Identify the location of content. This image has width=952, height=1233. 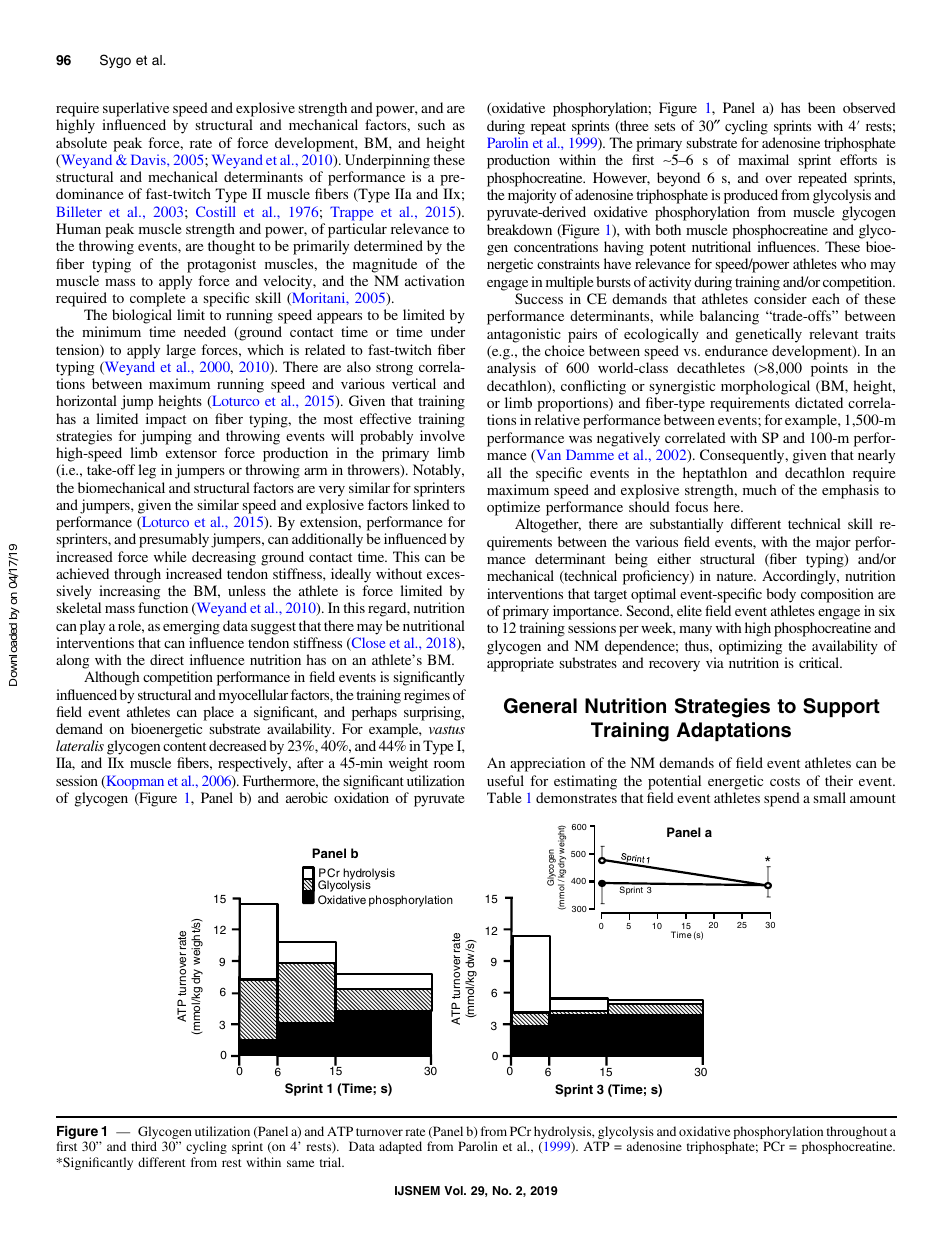
(184, 746).
